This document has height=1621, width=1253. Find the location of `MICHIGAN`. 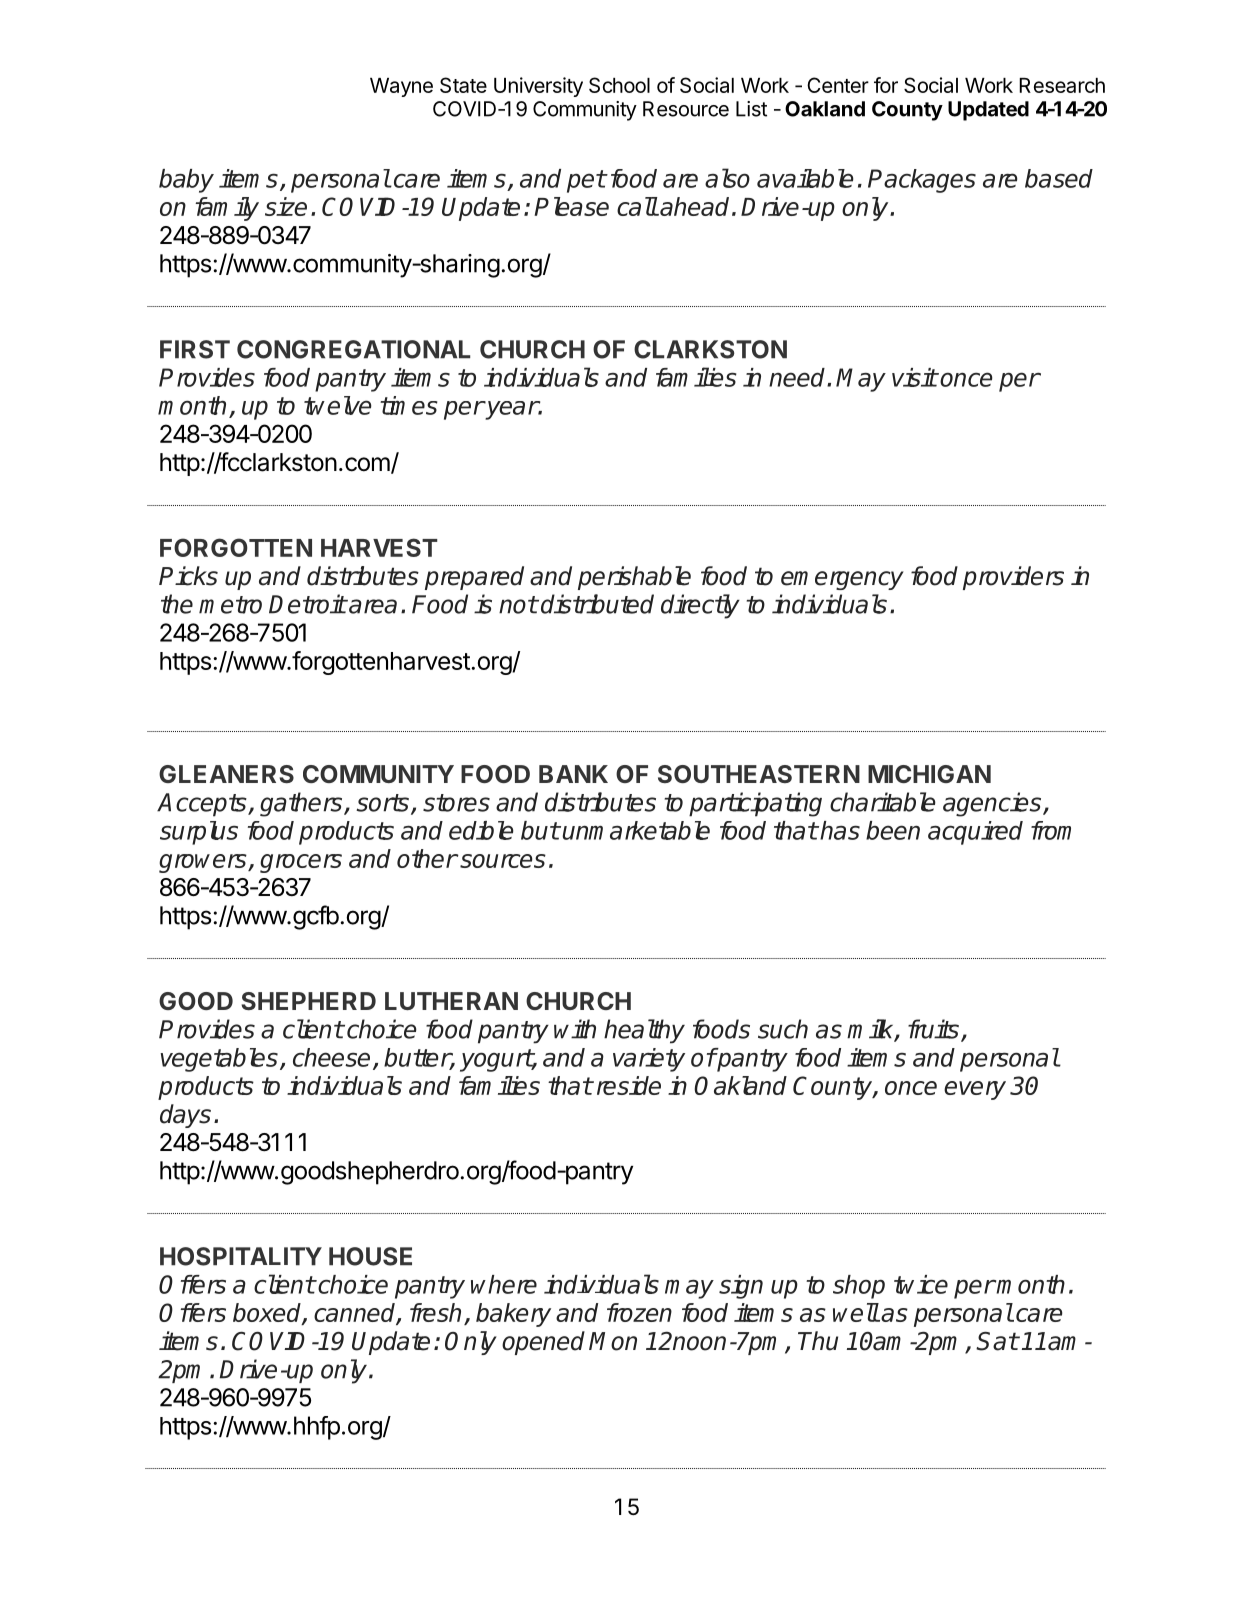

MICHIGAN is located at coordinates (929, 774).
